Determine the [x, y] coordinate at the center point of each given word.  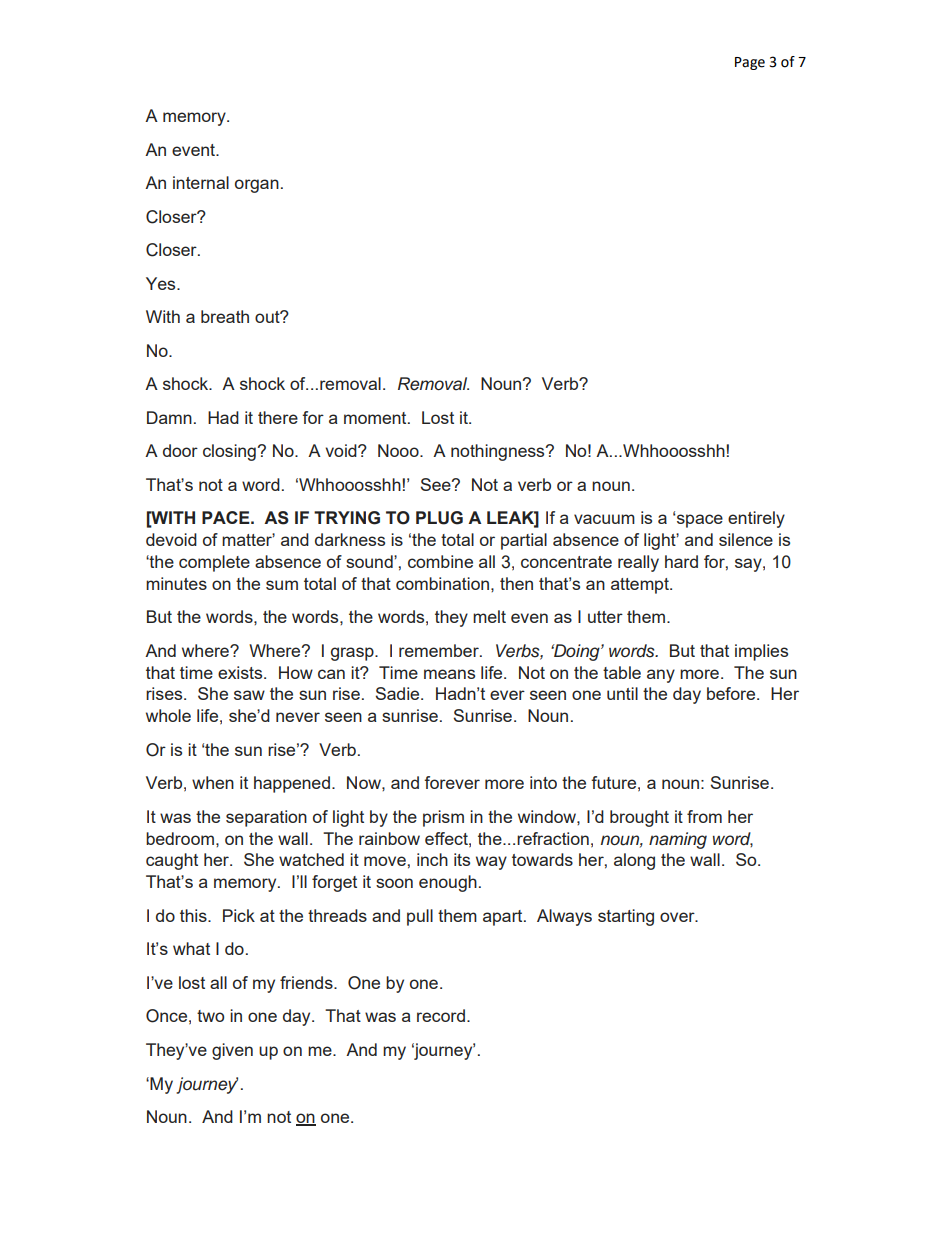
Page [750, 63]
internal [201, 182]
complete [214, 563]
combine [440, 561]
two [210, 1016]
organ [257, 186]
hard [681, 561]
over [678, 917]
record [441, 1015]
